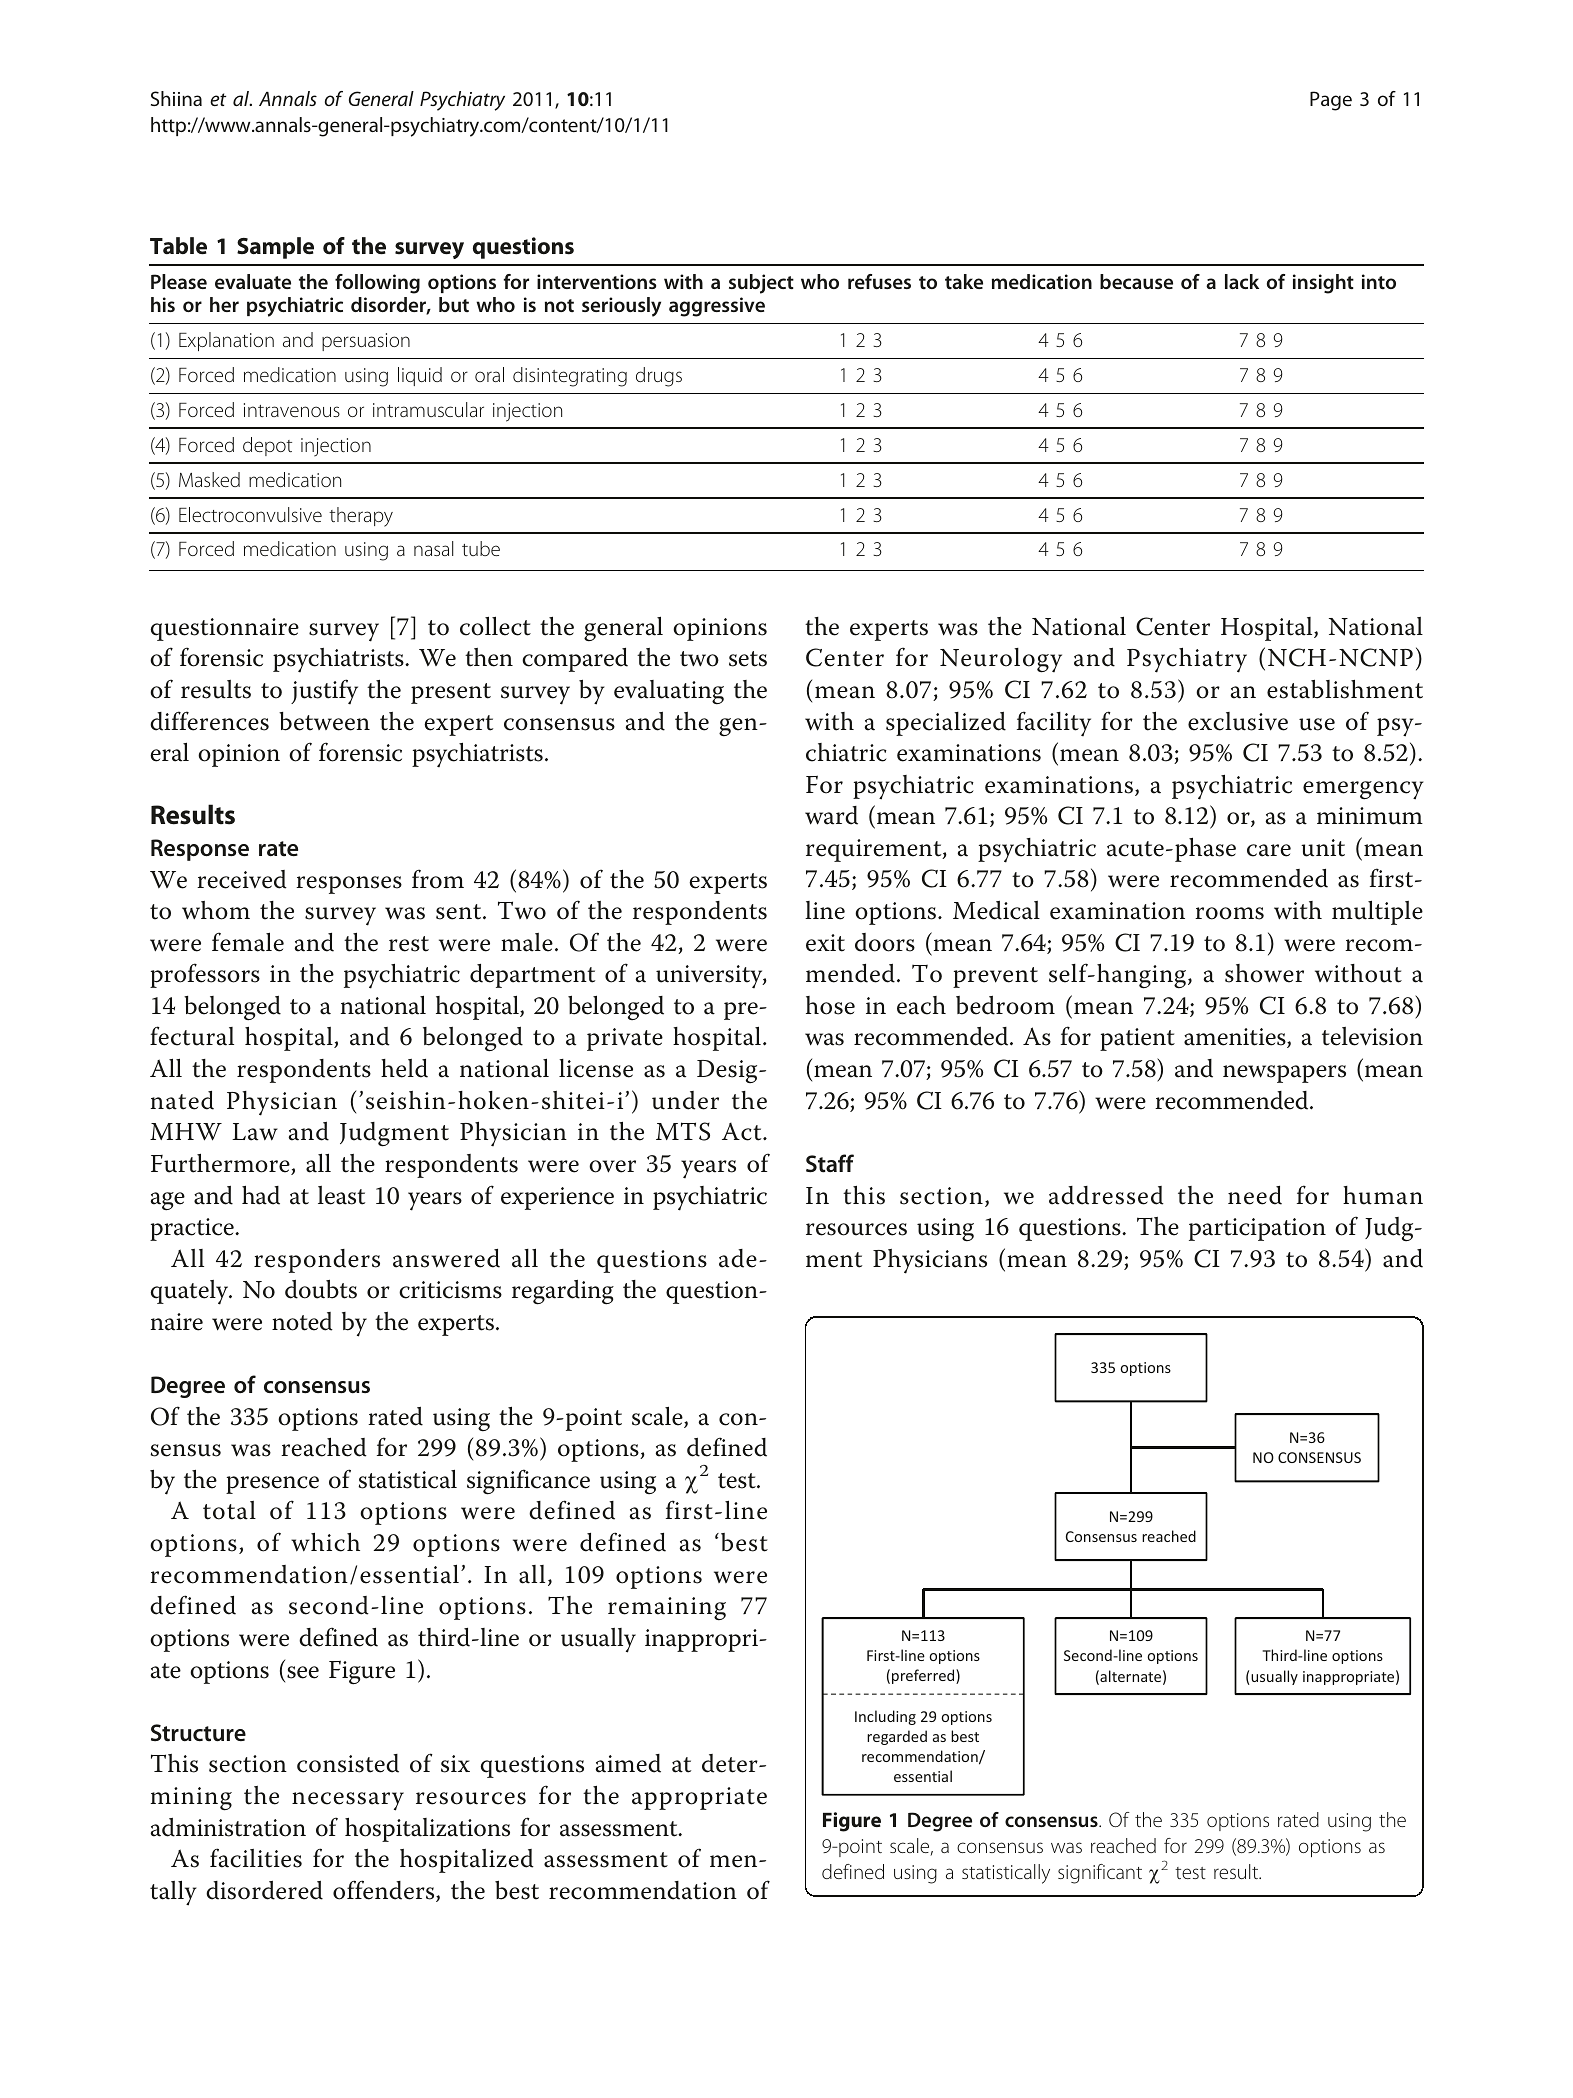 The height and width of the image is (2098, 1573). What do you see at coordinates (275, 248) in the image?
I see `Sample` at bounding box center [275, 248].
